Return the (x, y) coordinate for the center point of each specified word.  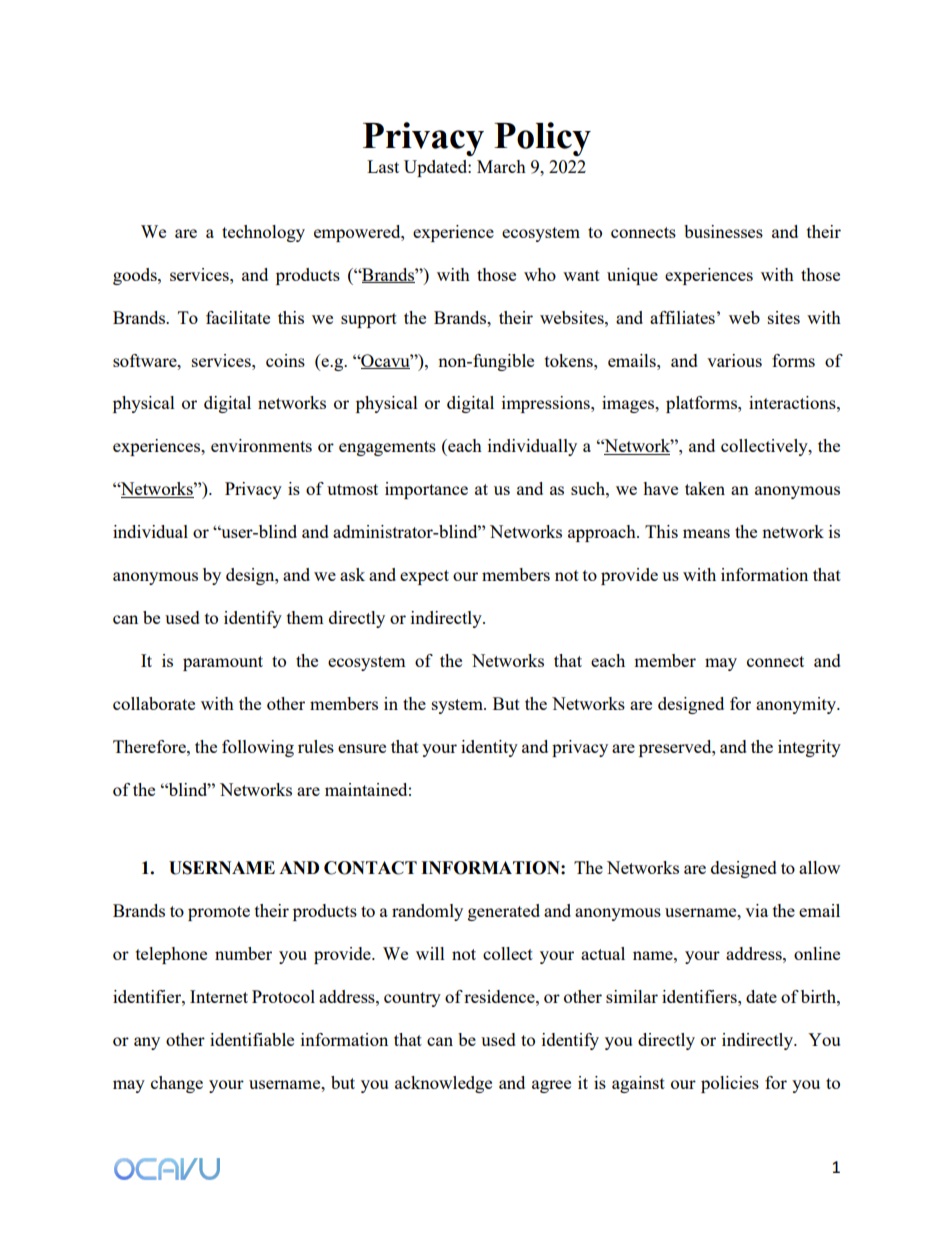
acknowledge (443, 1084)
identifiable (252, 1039)
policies (730, 1084)
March (501, 166)
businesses (723, 231)
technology (263, 233)
